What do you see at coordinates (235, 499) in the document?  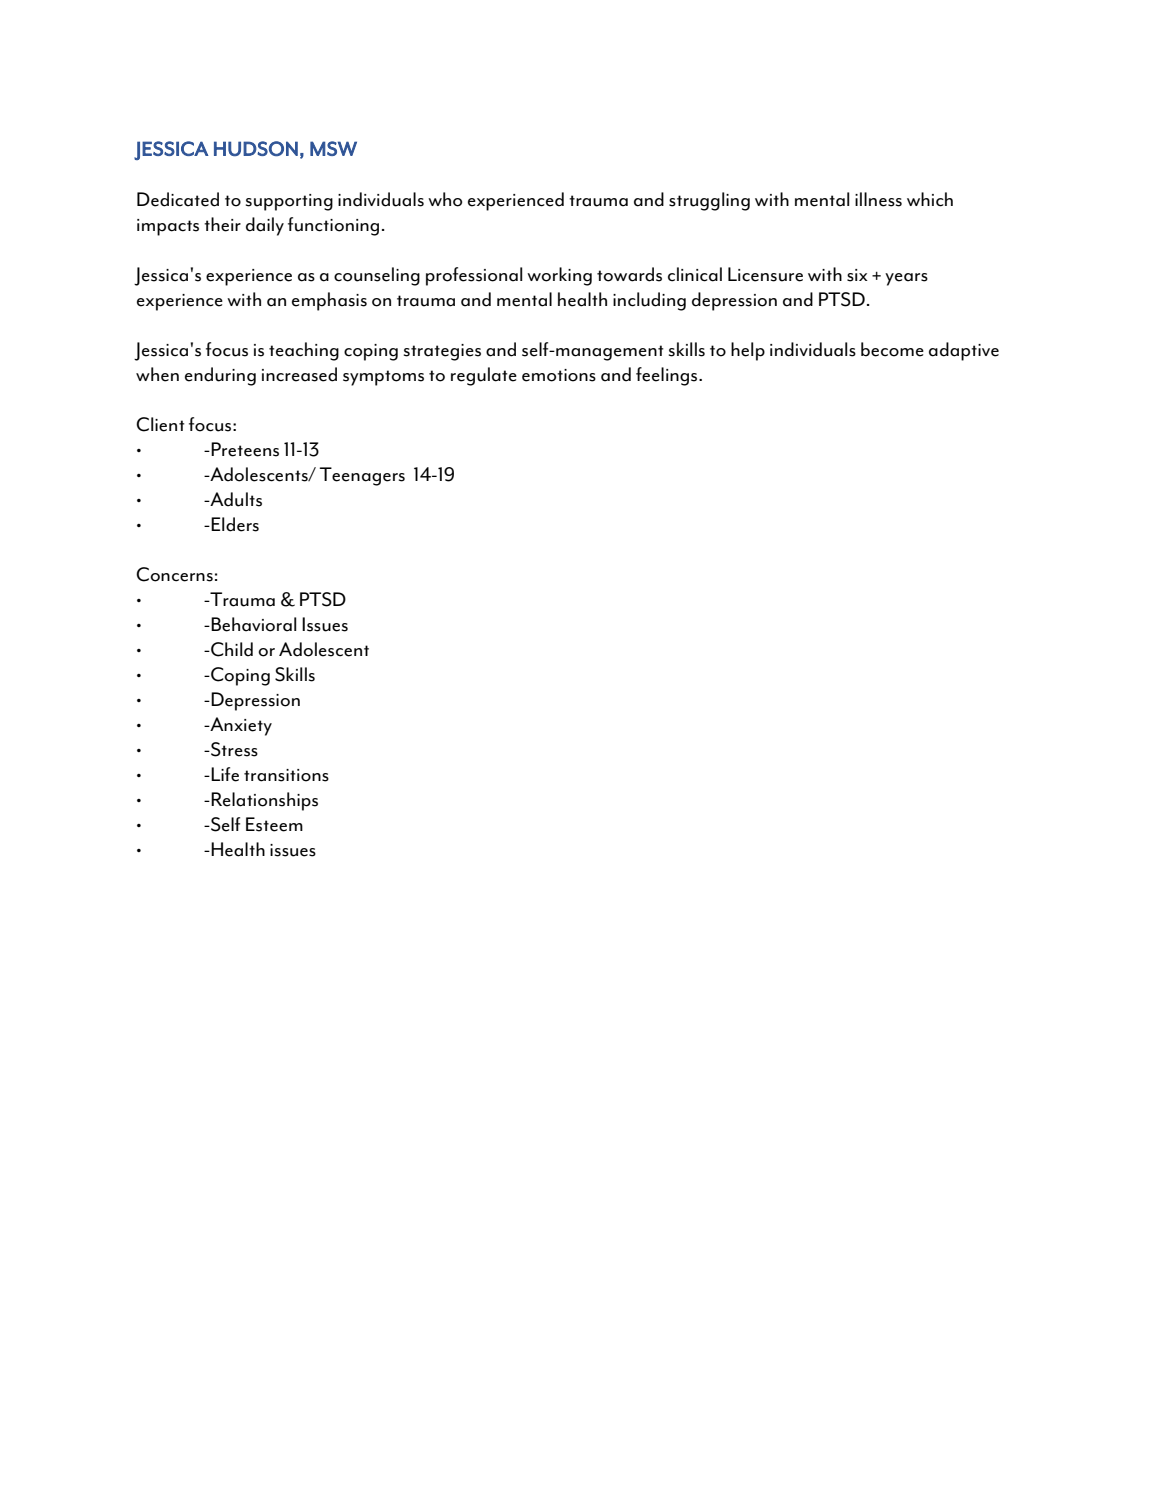 I see `Adults` at bounding box center [235, 499].
